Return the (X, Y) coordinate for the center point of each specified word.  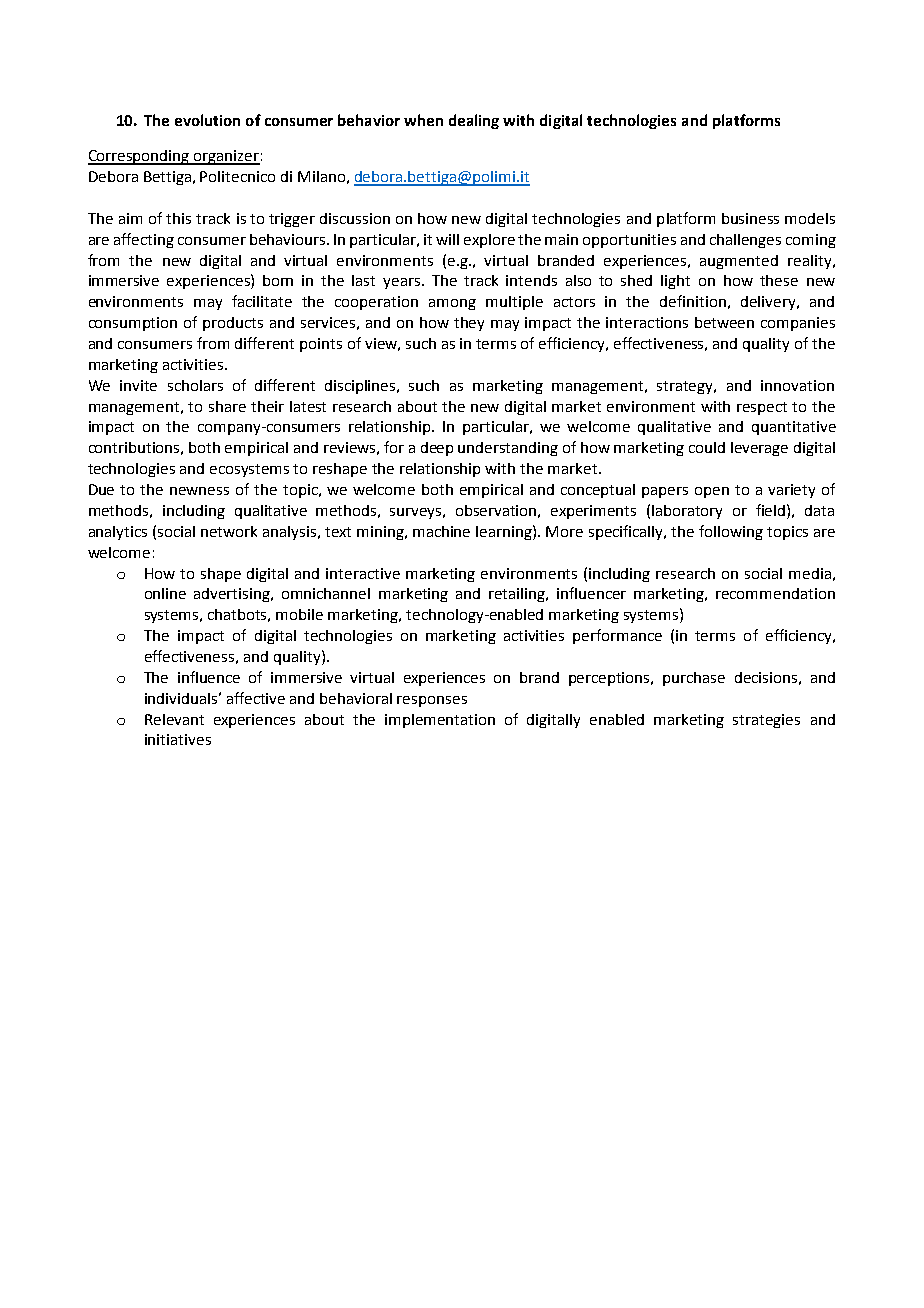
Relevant (174, 719)
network (229, 531)
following (731, 532)
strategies (766, 721)
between (724, 322)
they (469, 324)
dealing (474, 121)
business (750, 218)
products (233, 324)
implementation (440, 721)
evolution (207, 120)
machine (441, 531)
